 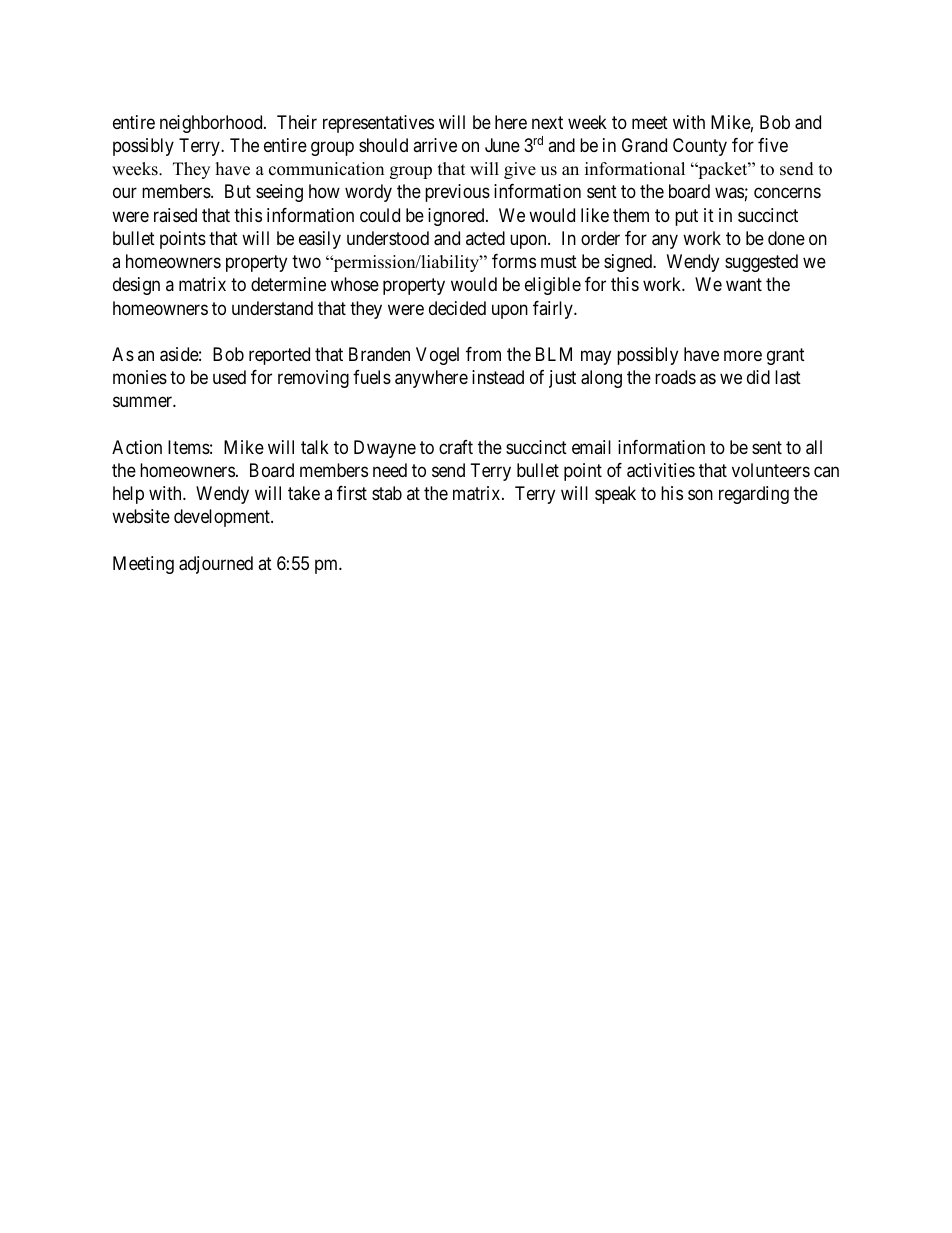 What do you see at coordinates (773, 145) in the screenshot?
I see `five` at bounding box center [773, 145].
